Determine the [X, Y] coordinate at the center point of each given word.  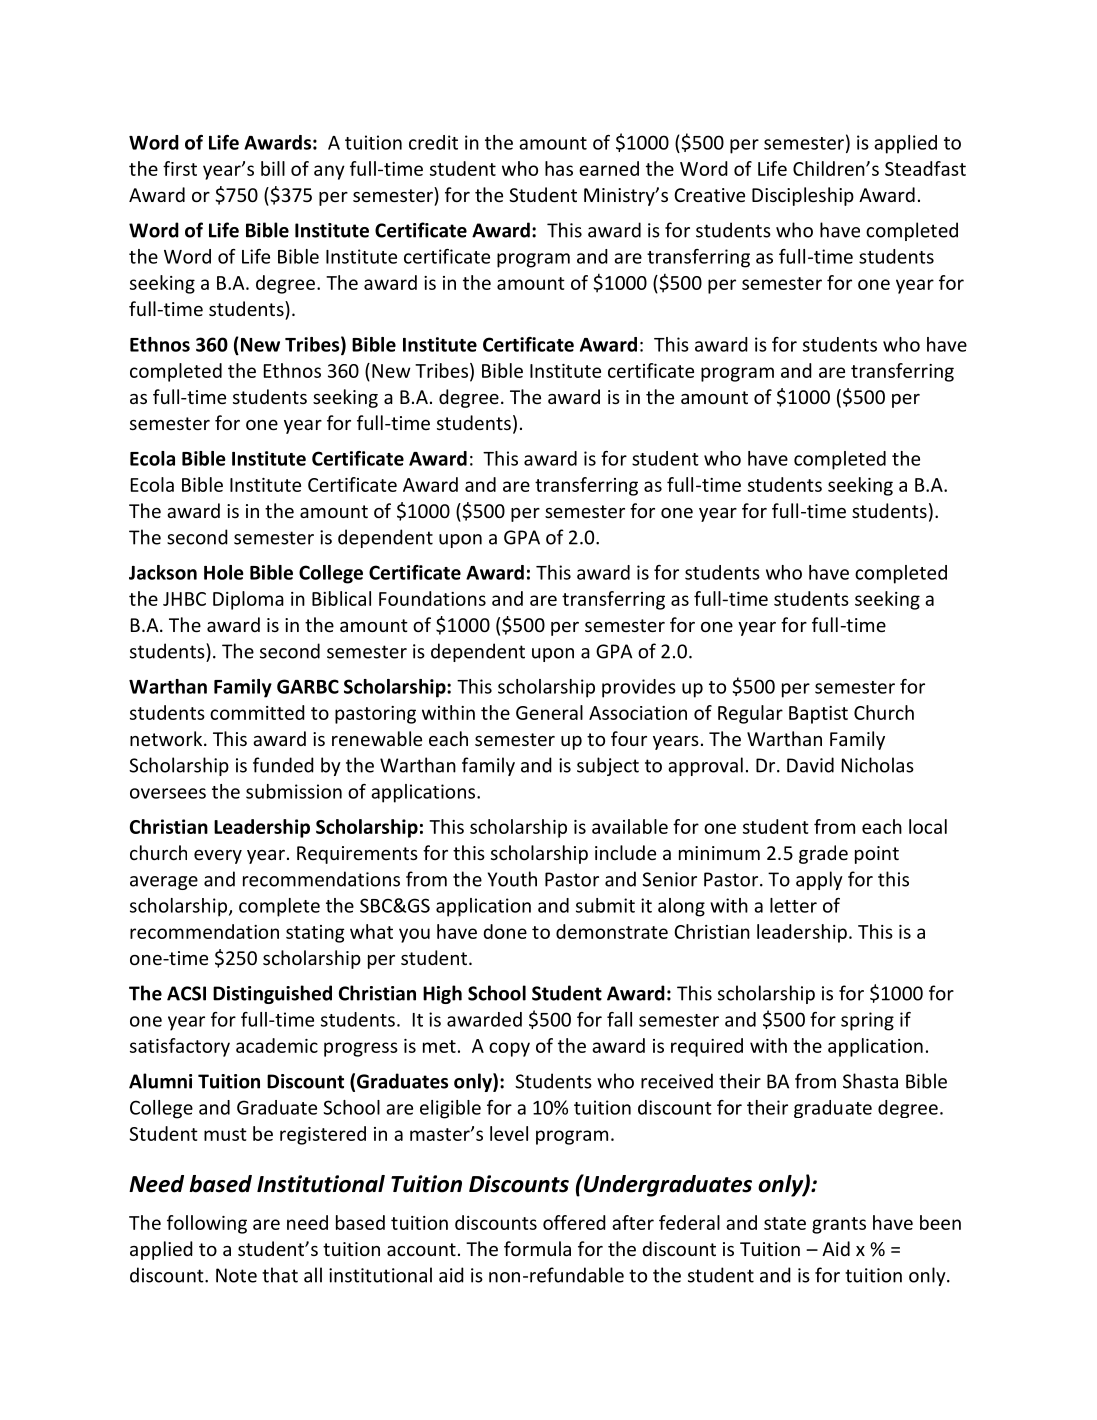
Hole [224, 572]
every [218, 857]
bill [273, 168]
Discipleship [803, 196]
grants [839, 1225]
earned [609, 168]
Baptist [818, 715]
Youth [512, 879]
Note [236, 1275]
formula [537, 1248]
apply [819, 880]
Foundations [432, 598]
